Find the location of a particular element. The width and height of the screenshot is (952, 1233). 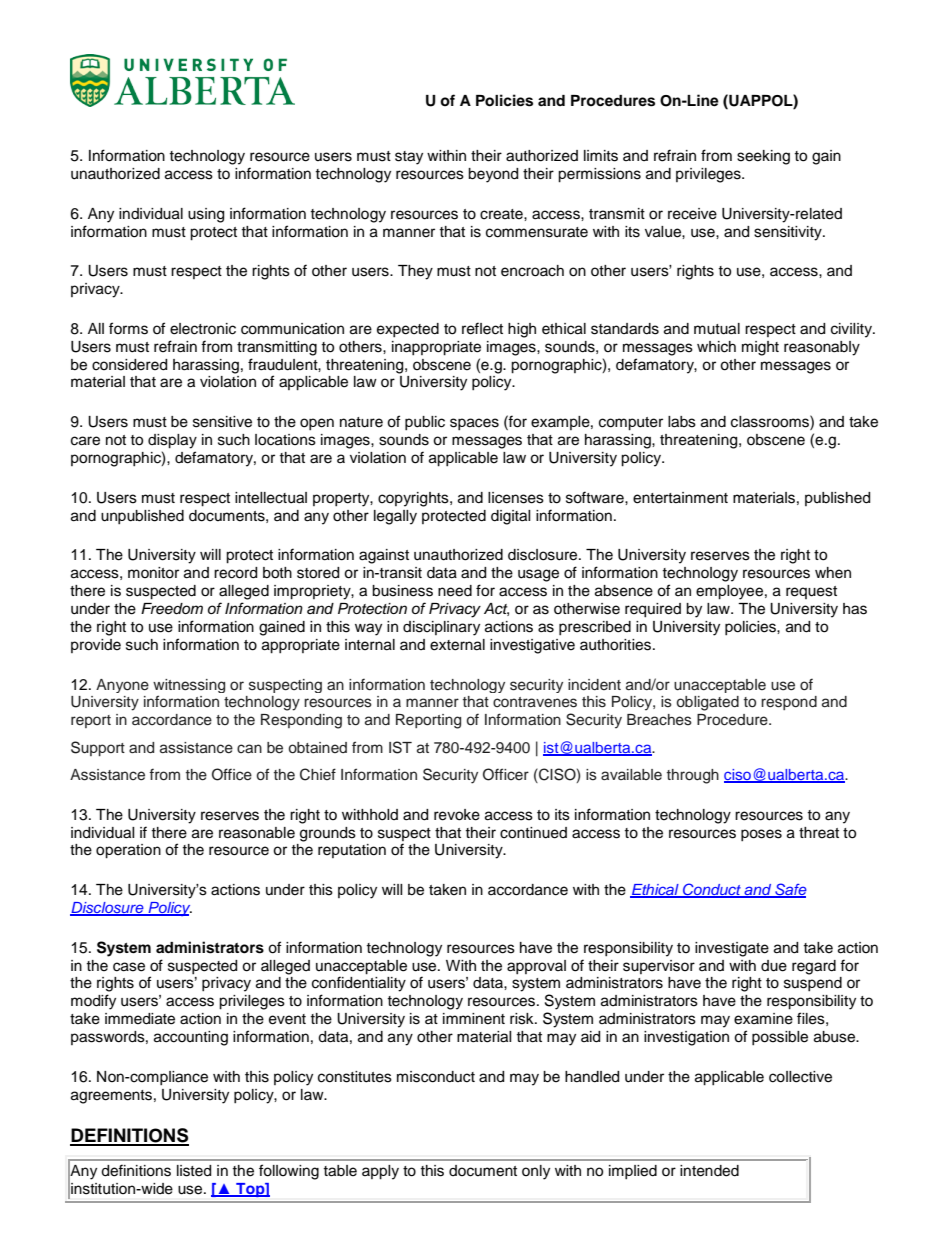

display is located at coordinates (172, 441).
